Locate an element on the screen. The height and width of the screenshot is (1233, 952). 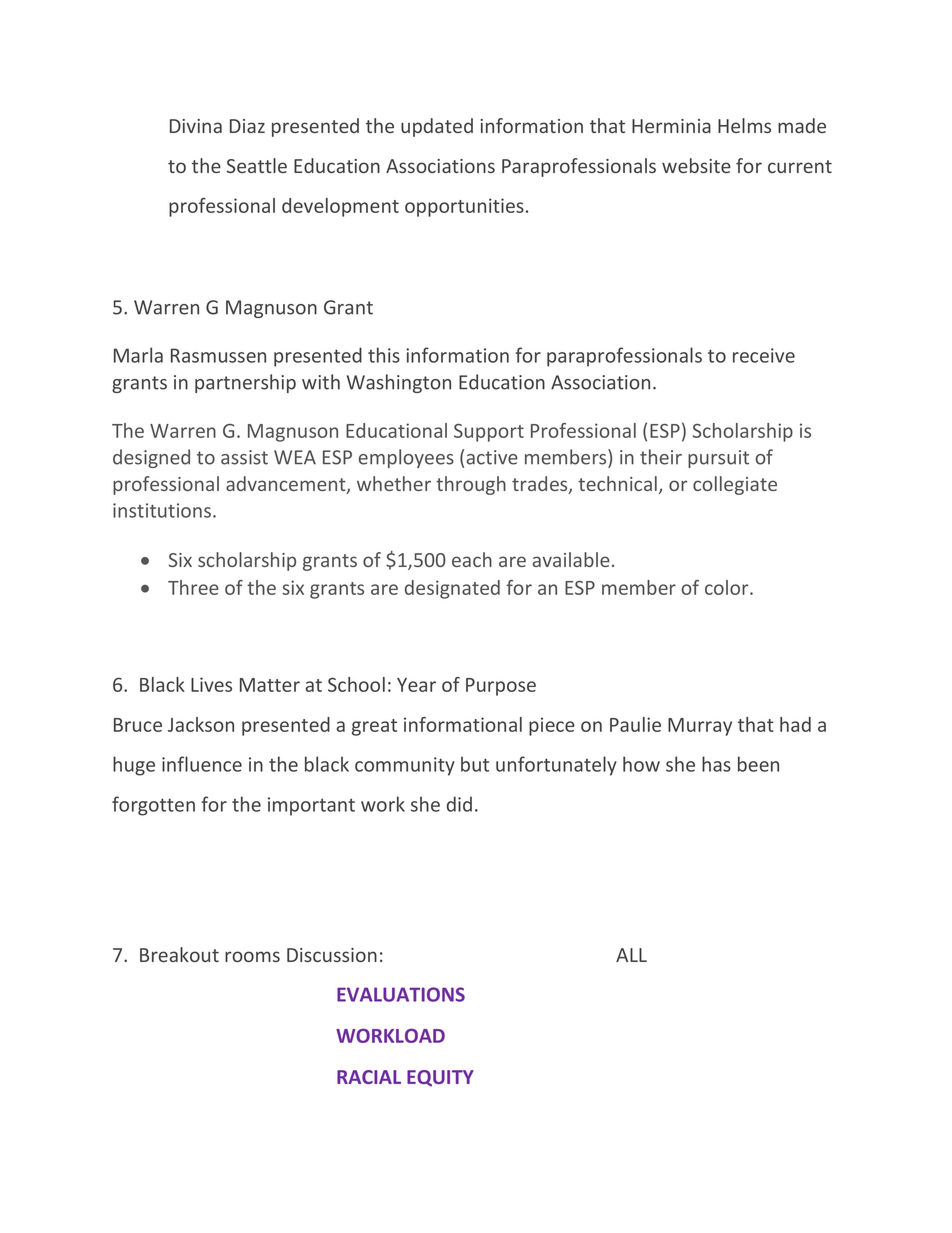
updated is located at coordinates (437, 127).
